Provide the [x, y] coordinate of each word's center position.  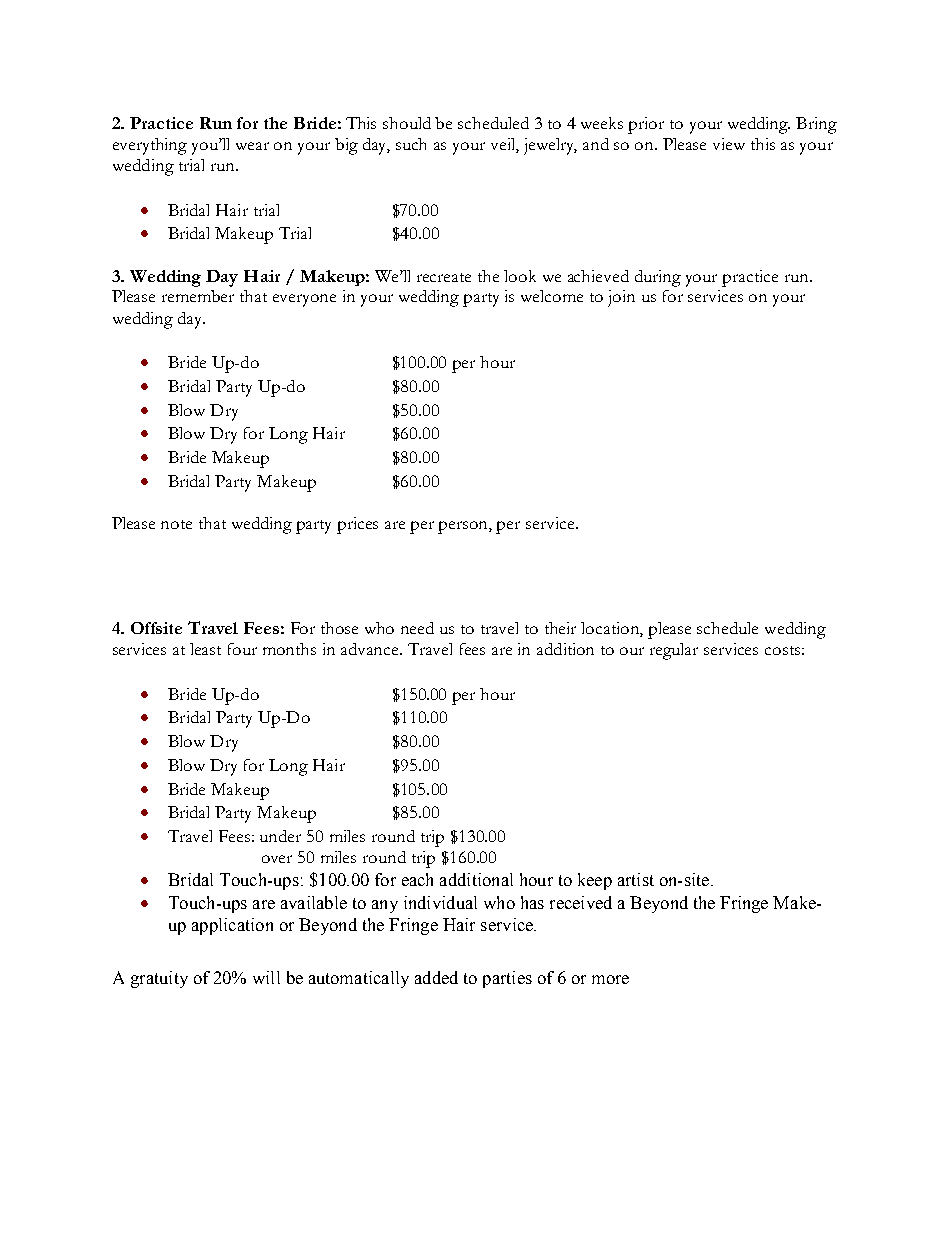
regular [674, 651]
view [729, 144]
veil [504, 145]
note [176, 524]
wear [252, 146]
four [242, 649]
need [417, 628]
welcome [552, 296]
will [266, 977]
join [621, 298]
